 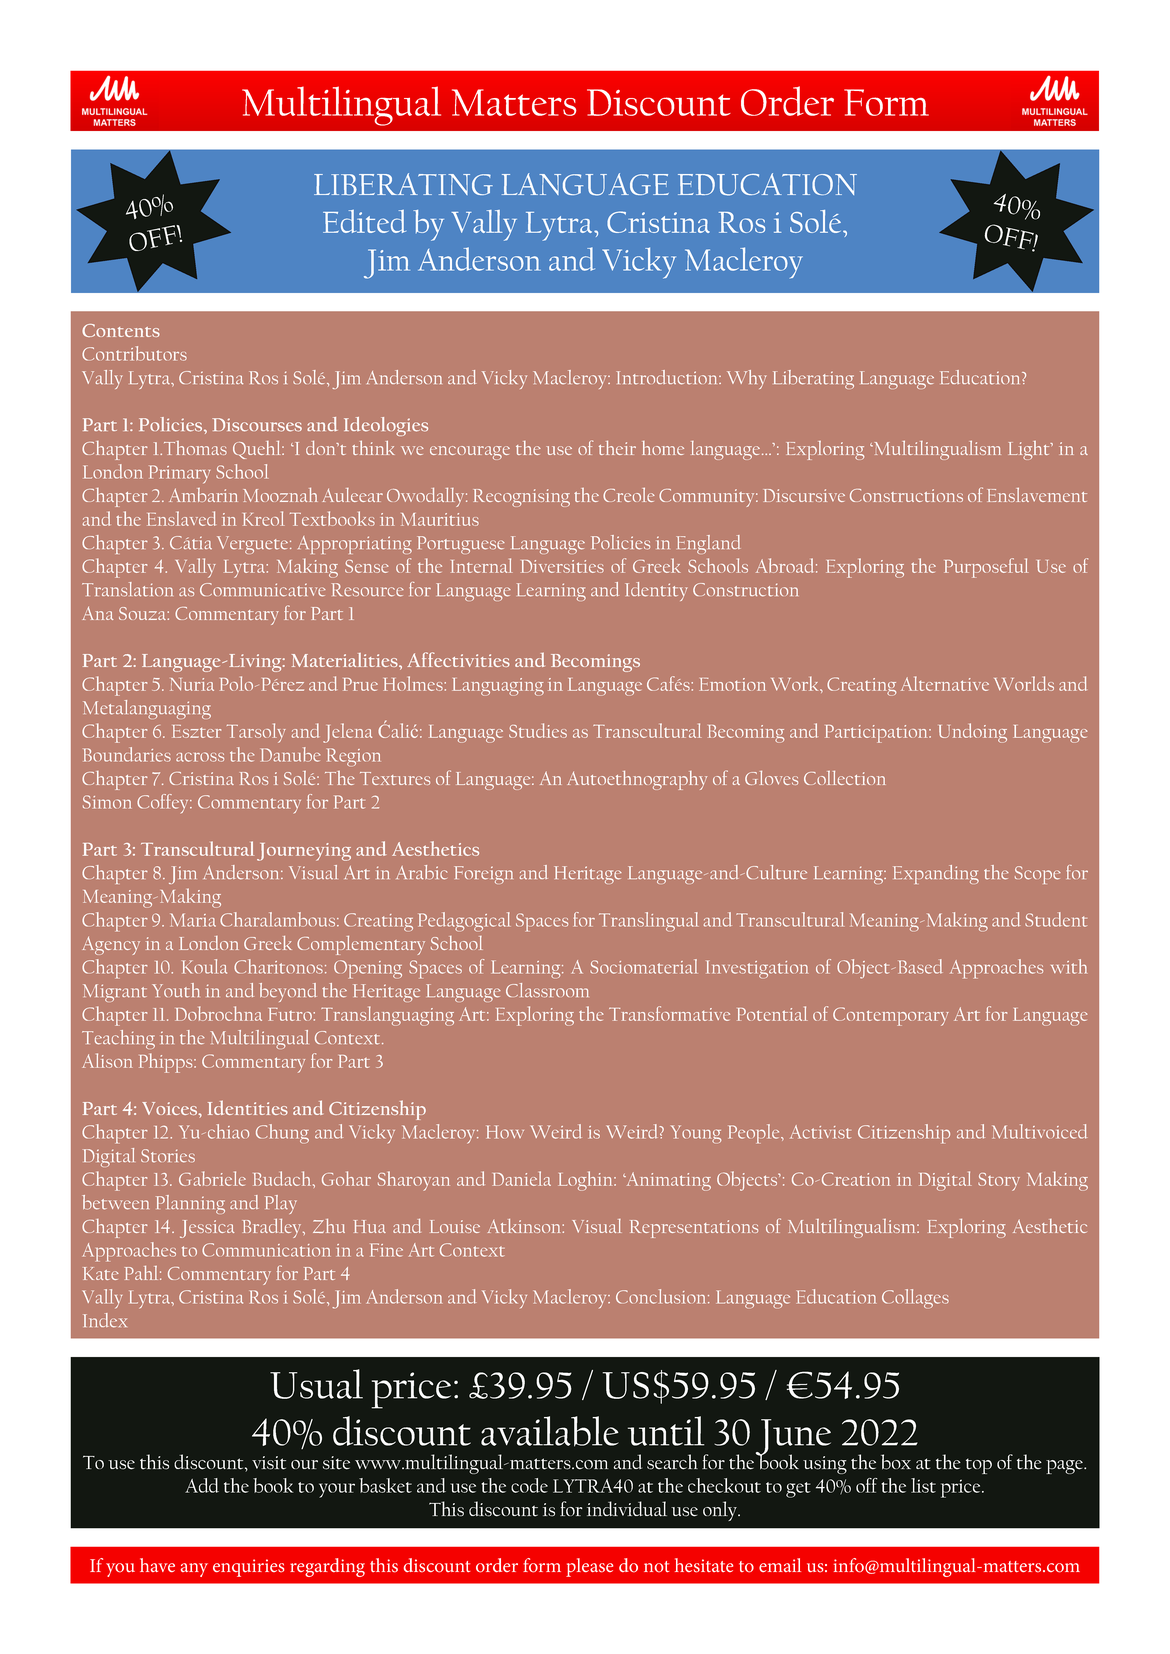 I want to click on Introduction, so click(x=668, y=377).
